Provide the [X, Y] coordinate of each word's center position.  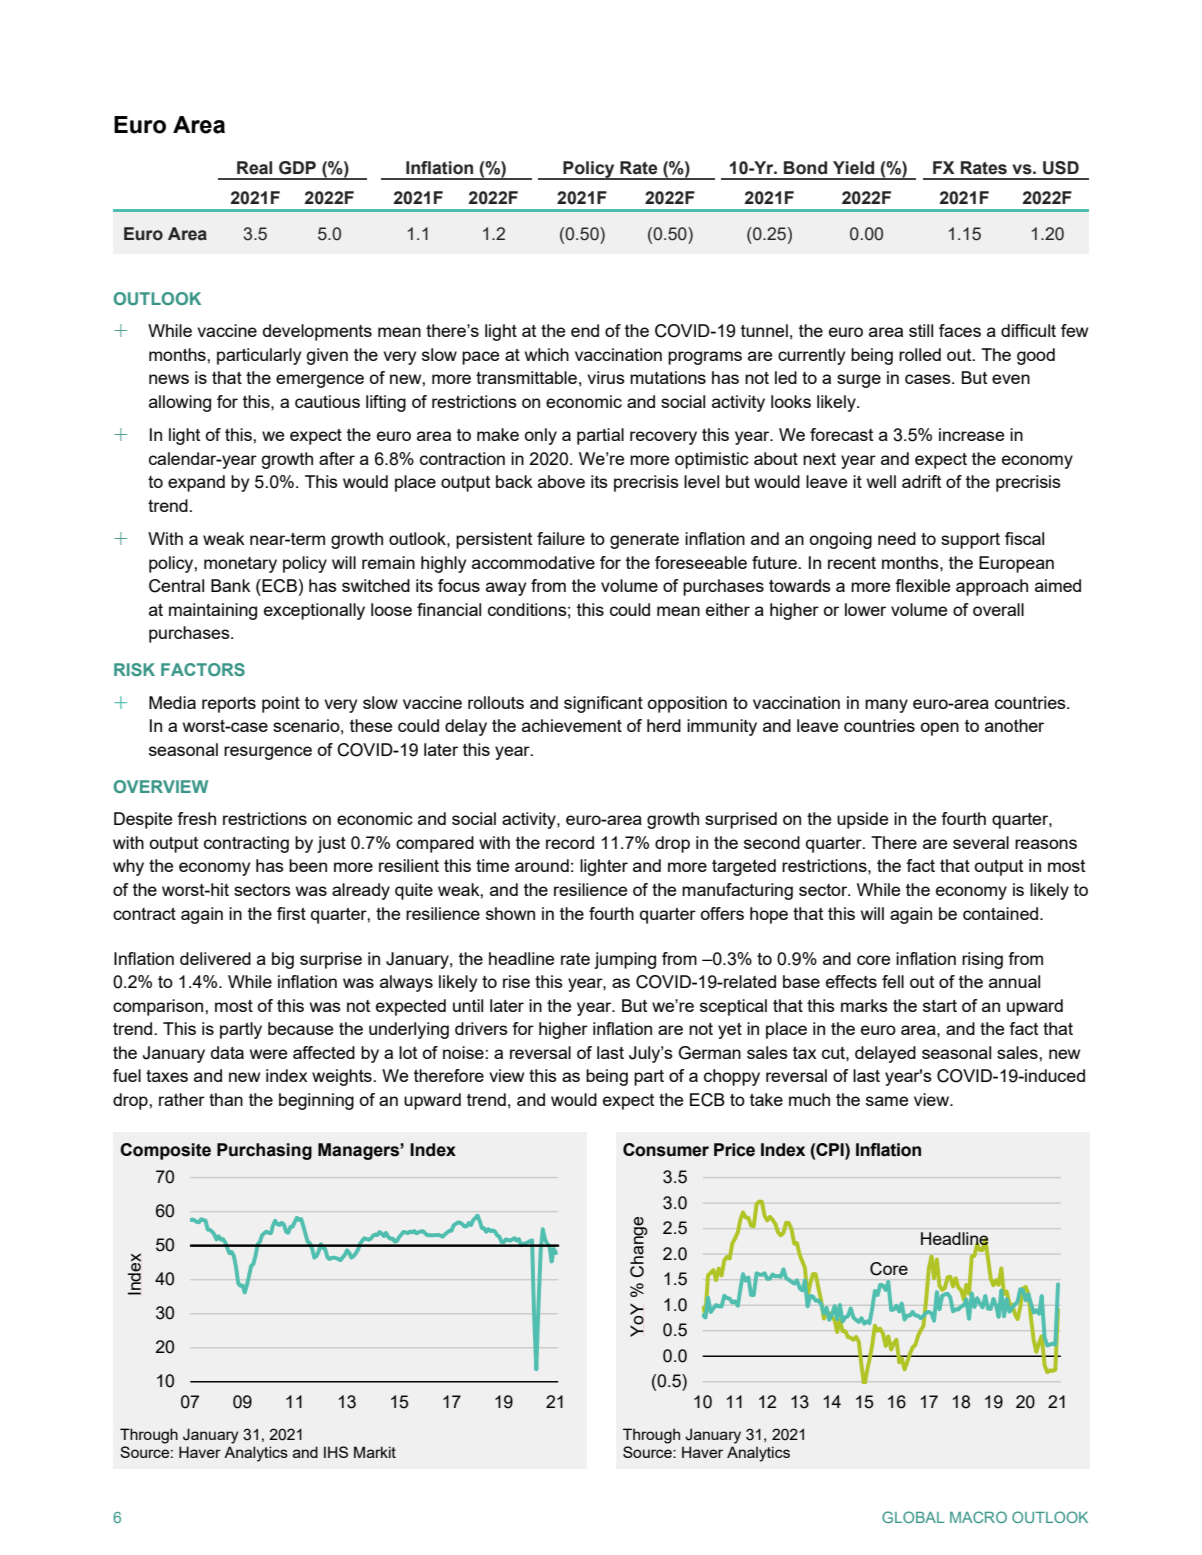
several [981, 842]
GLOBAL [913, 1517]
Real [254, 168]
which [547, 354]
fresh [196, 818]
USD [1061, 168]
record [570, 842]
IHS [336, 1452]
